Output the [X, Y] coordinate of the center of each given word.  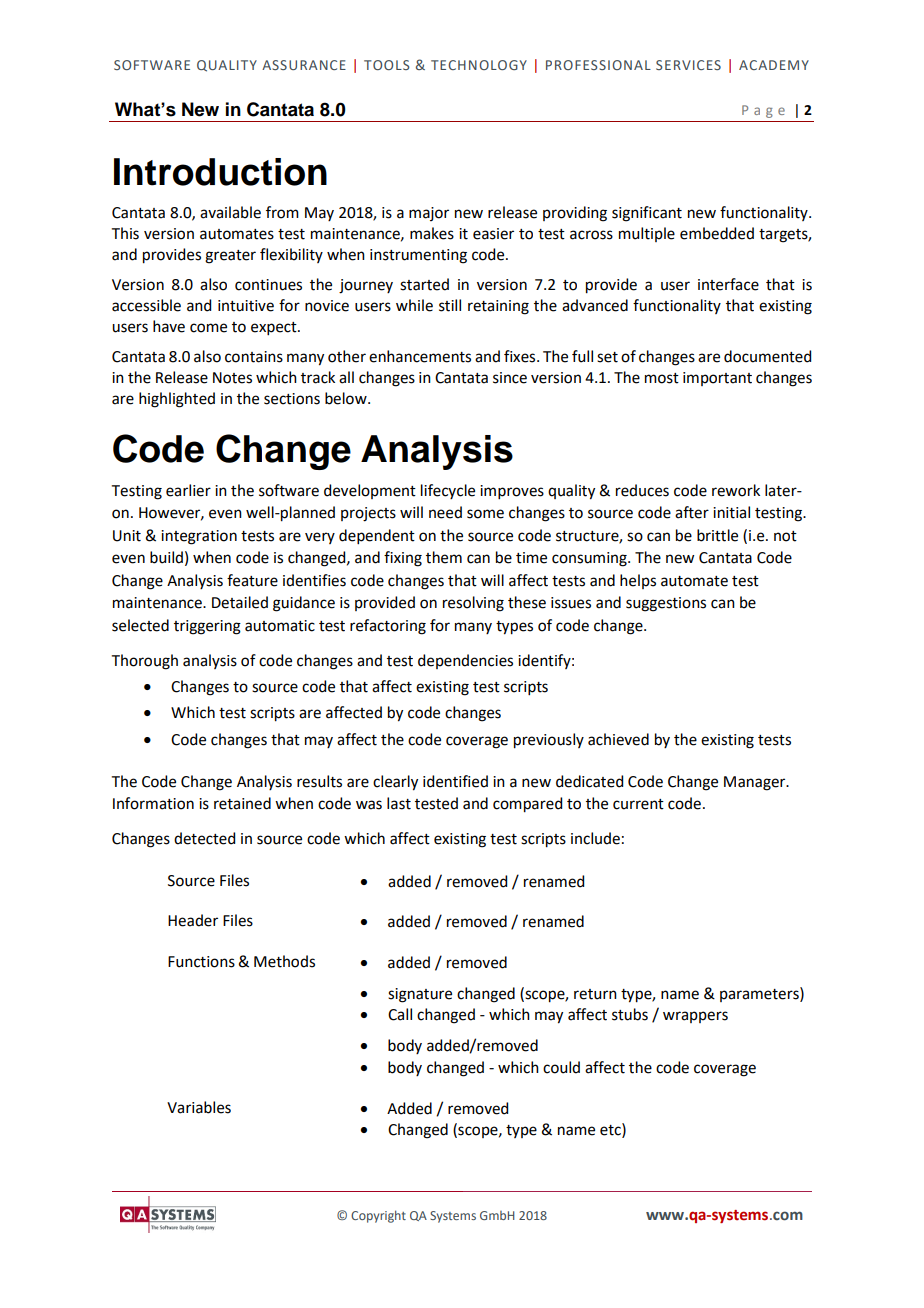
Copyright [378, 1216]
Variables [199, 1107]
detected [204, 838]
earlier [188, 490]
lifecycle [448, 491]
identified [455, 781]
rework [736, 490]
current [638, 804]
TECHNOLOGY [479, 65]
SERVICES [688, 65]
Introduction [220, 172]
